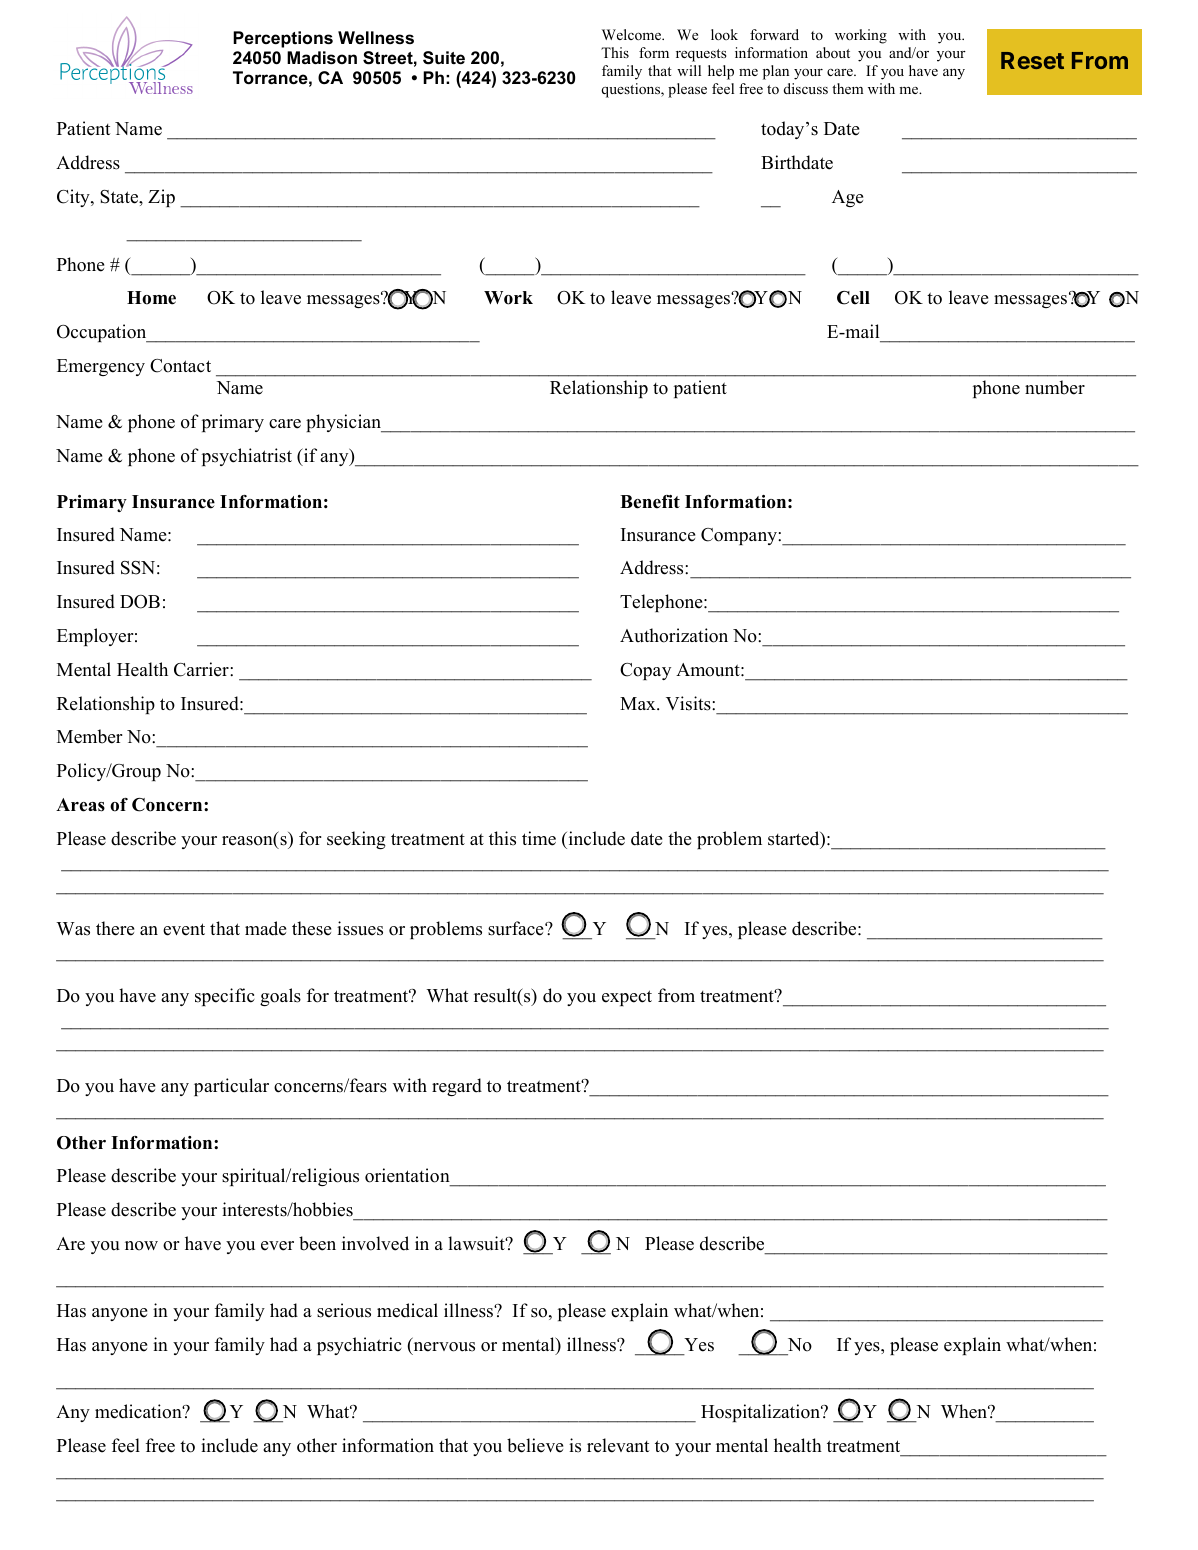 The width and height of the screenshot is (1198, 1550). What do you see at coordinates (180, 366) in the screenshot?
I see `Contact` at bounding box center [180, 366].
